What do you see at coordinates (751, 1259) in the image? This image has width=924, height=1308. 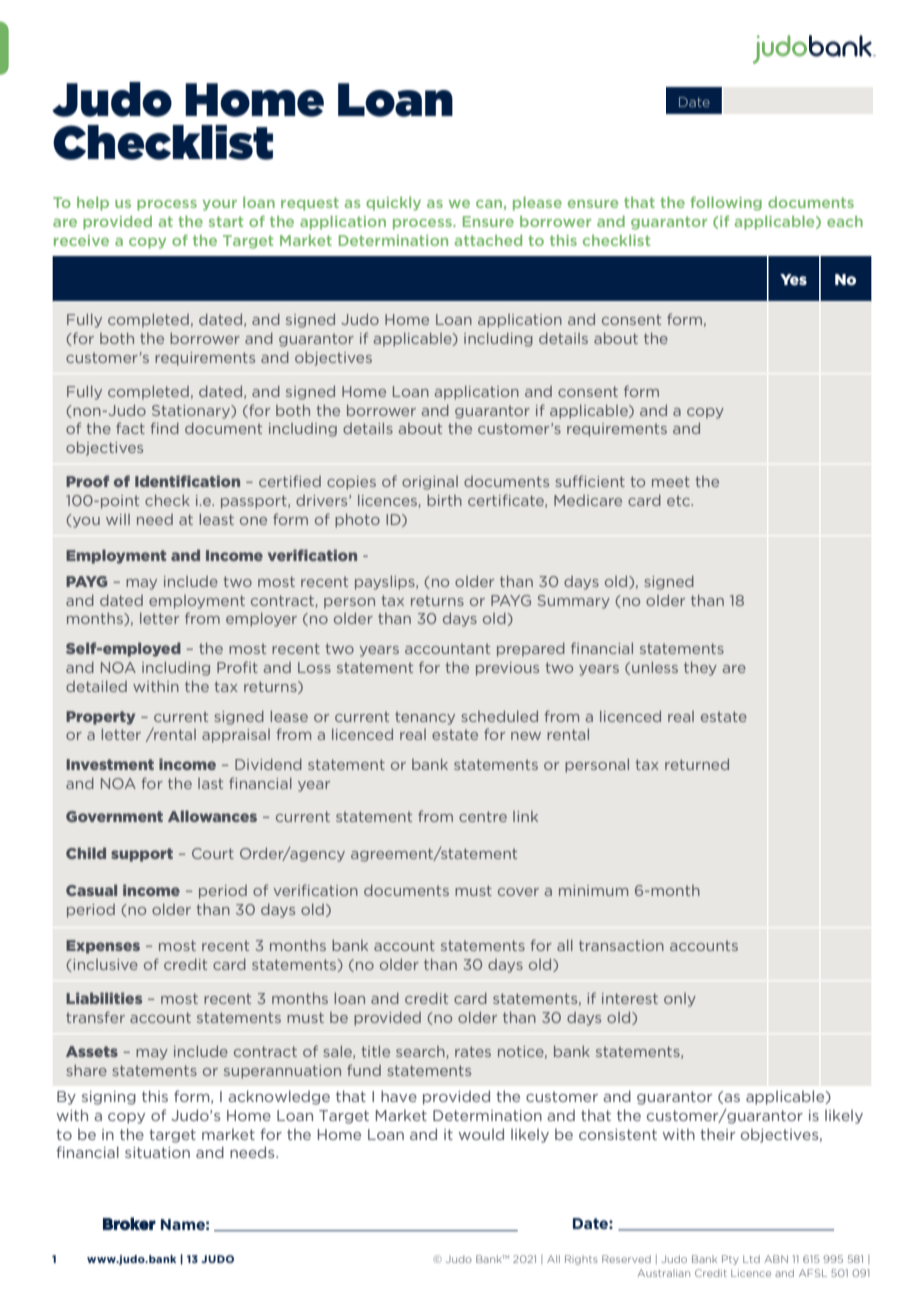 I see `Ltd` at bounding box center [751, 1259].
